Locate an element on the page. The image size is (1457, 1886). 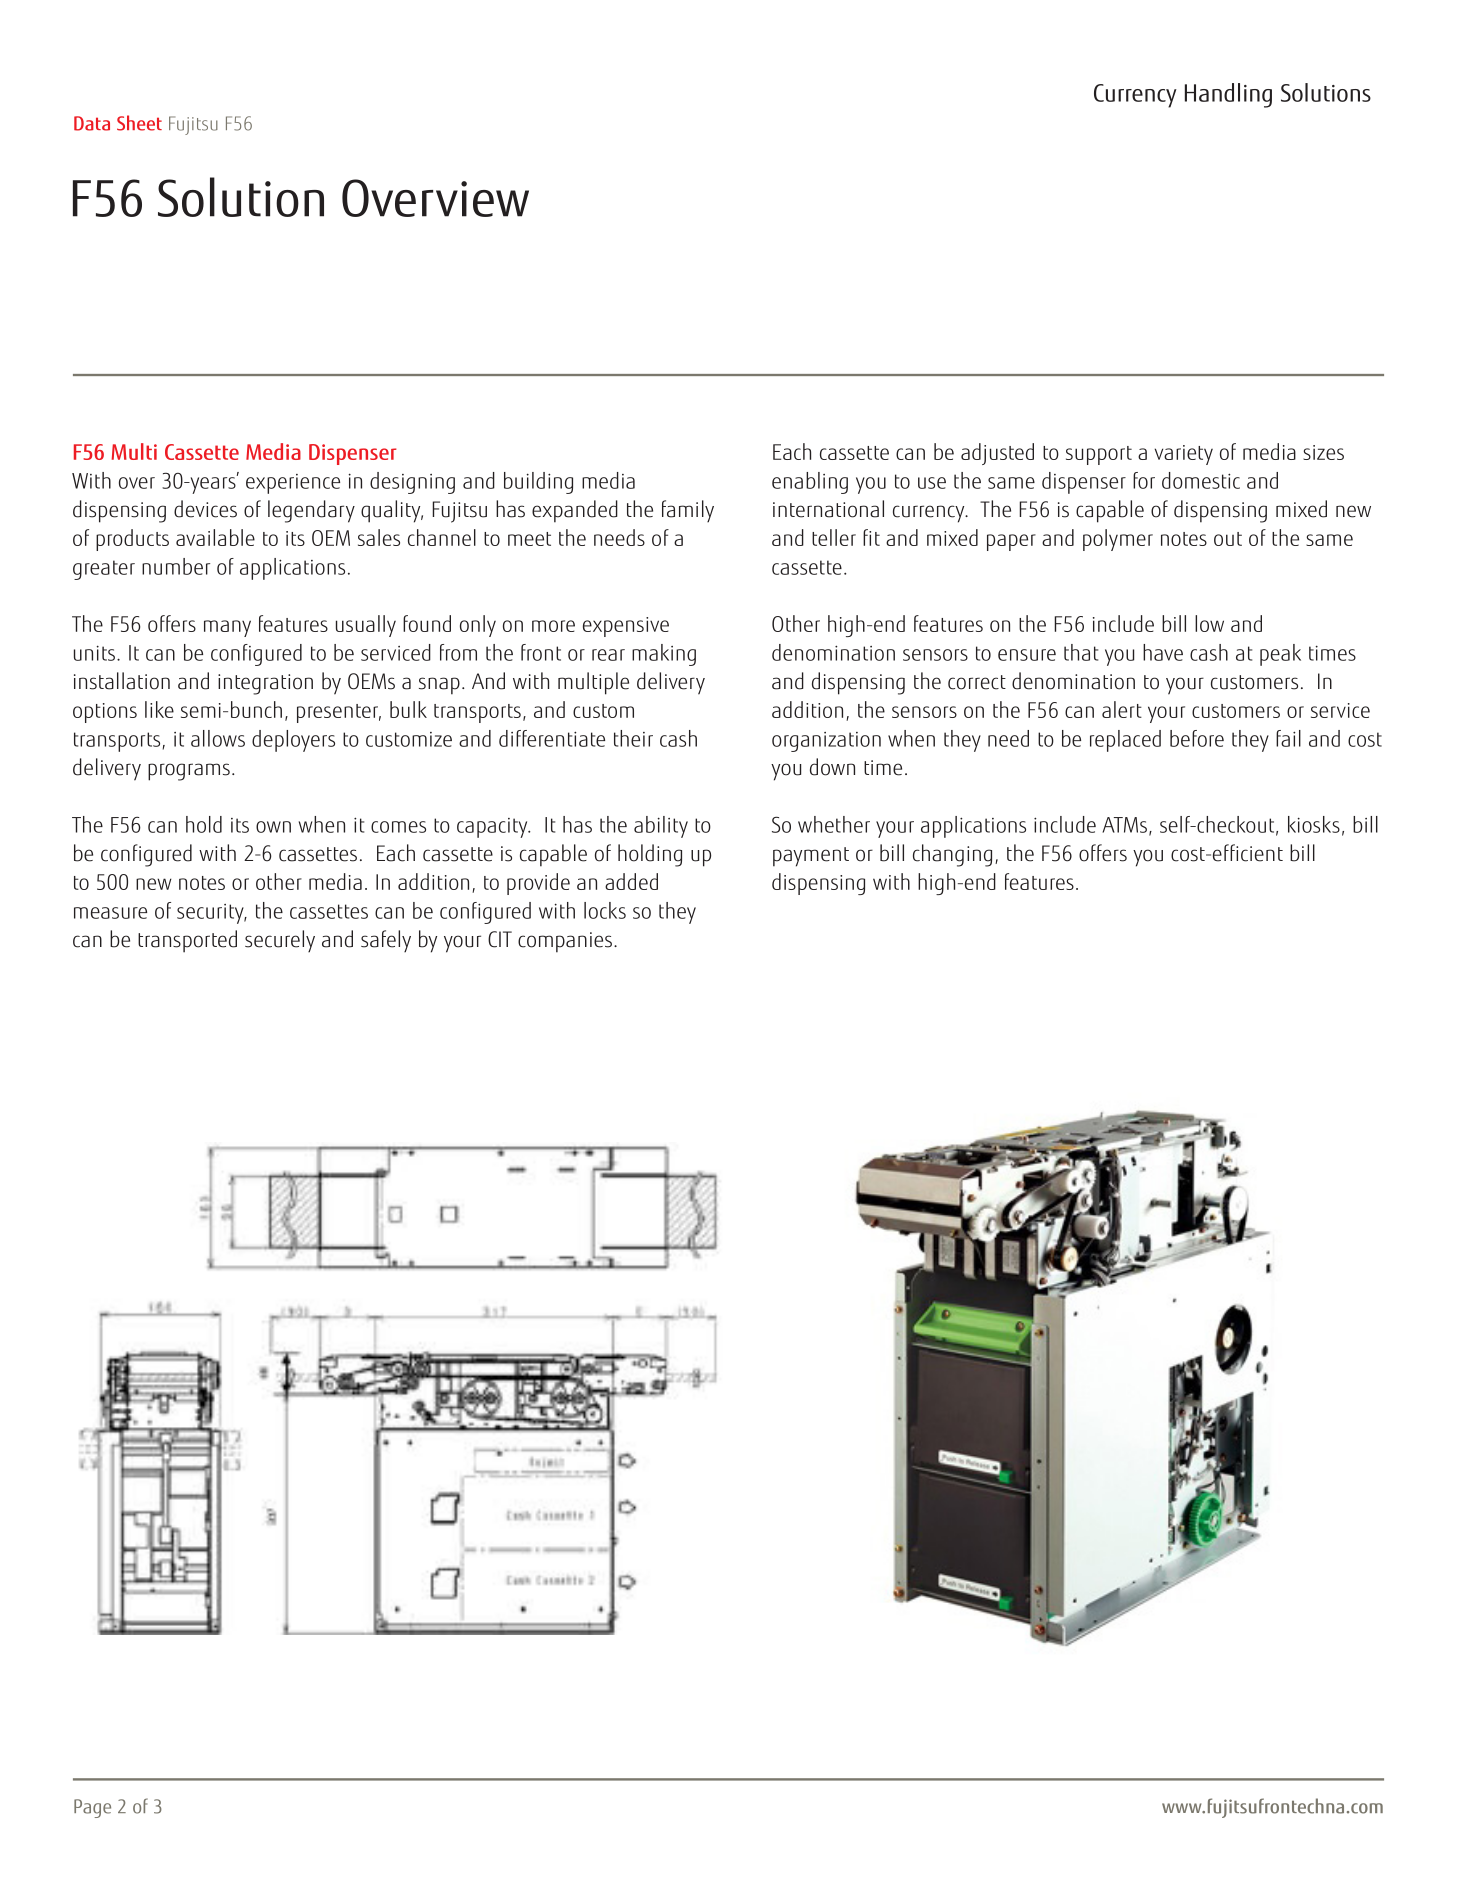
family is located at coordinates (688, 511).
